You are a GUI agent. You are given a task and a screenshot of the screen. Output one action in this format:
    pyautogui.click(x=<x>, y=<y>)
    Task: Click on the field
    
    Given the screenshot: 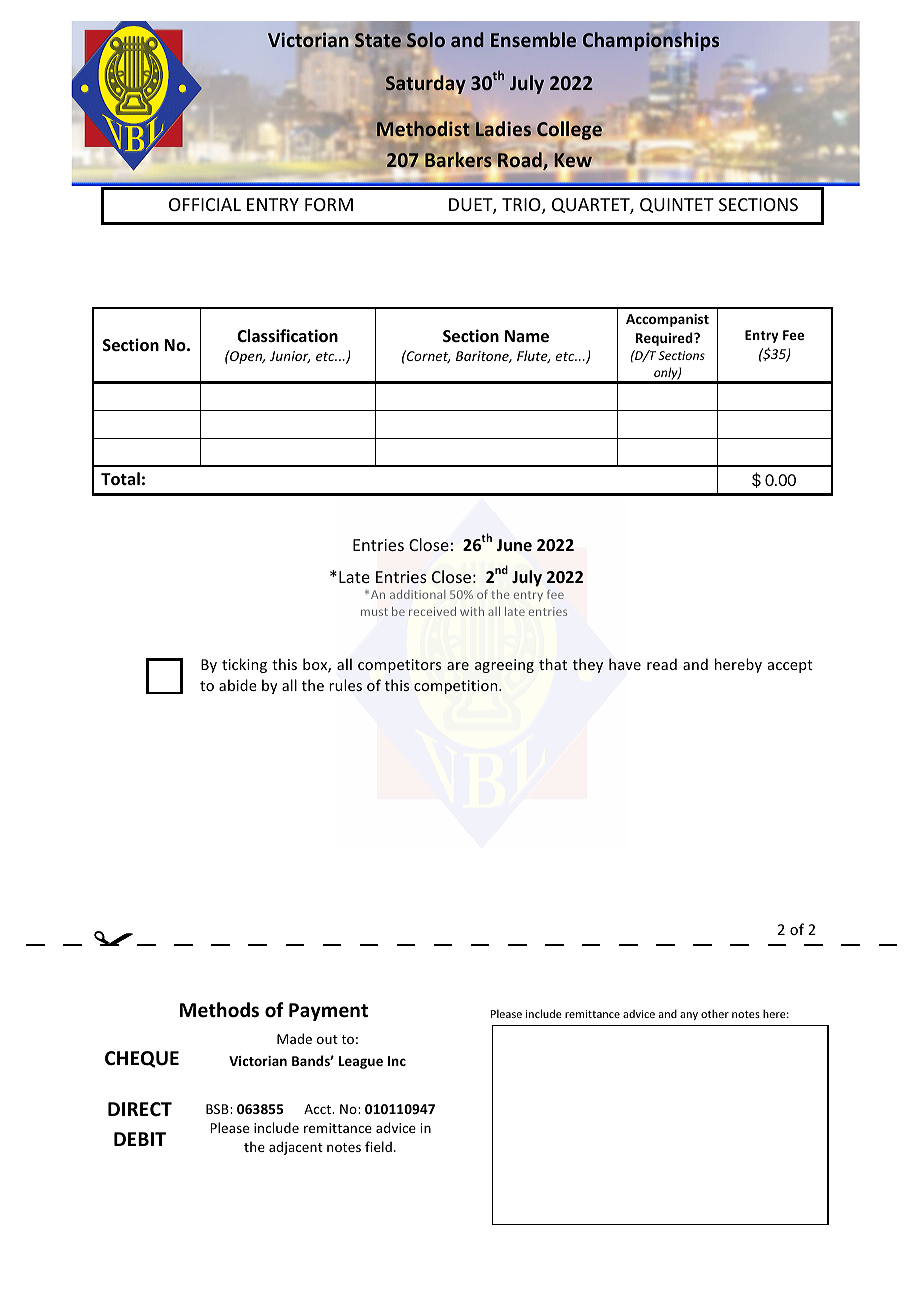 What is the action you would take?
    pyautogui.click(x=378, y=1146)
